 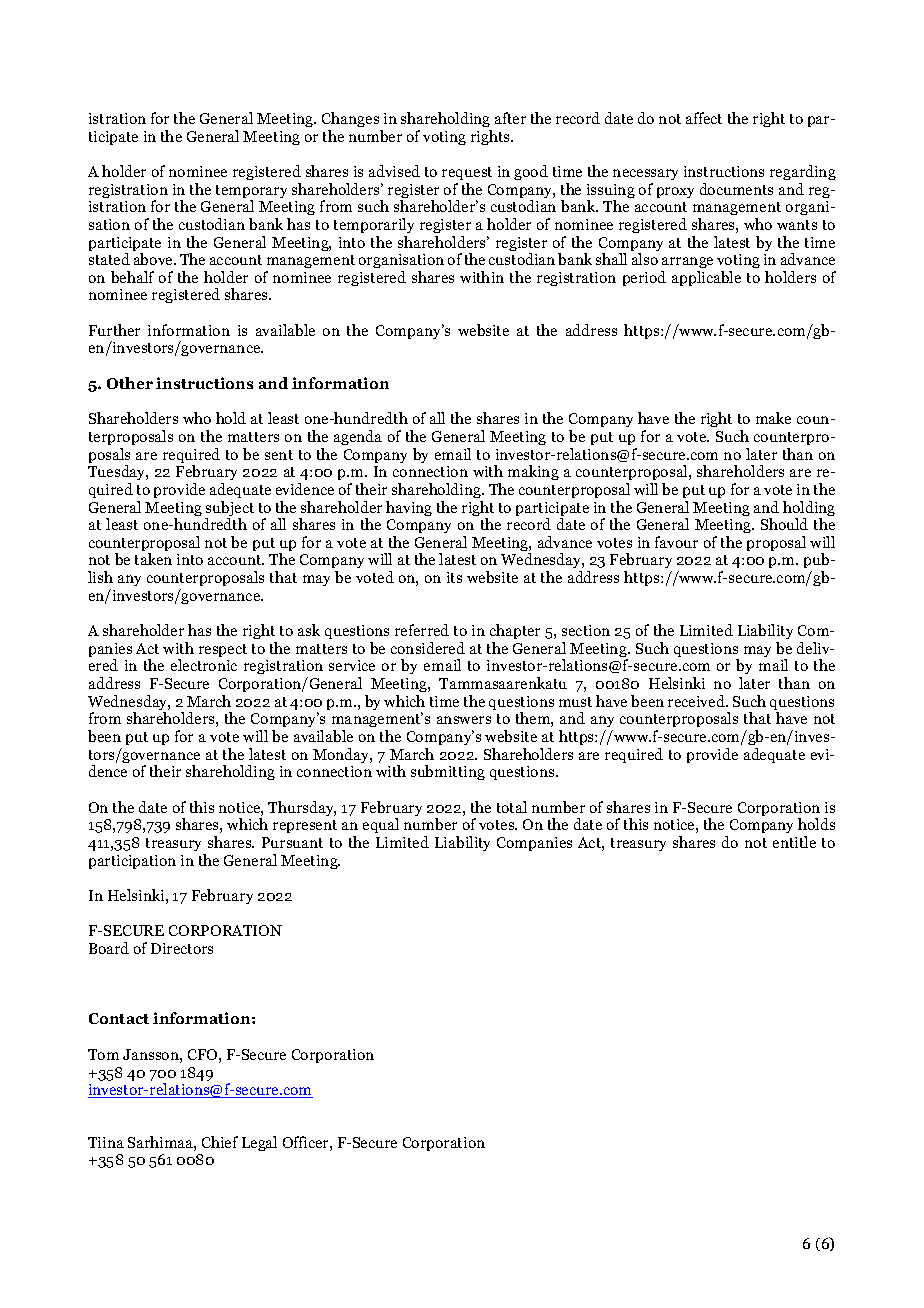 I want to click on Legal, so click(x=259, y=1143).
